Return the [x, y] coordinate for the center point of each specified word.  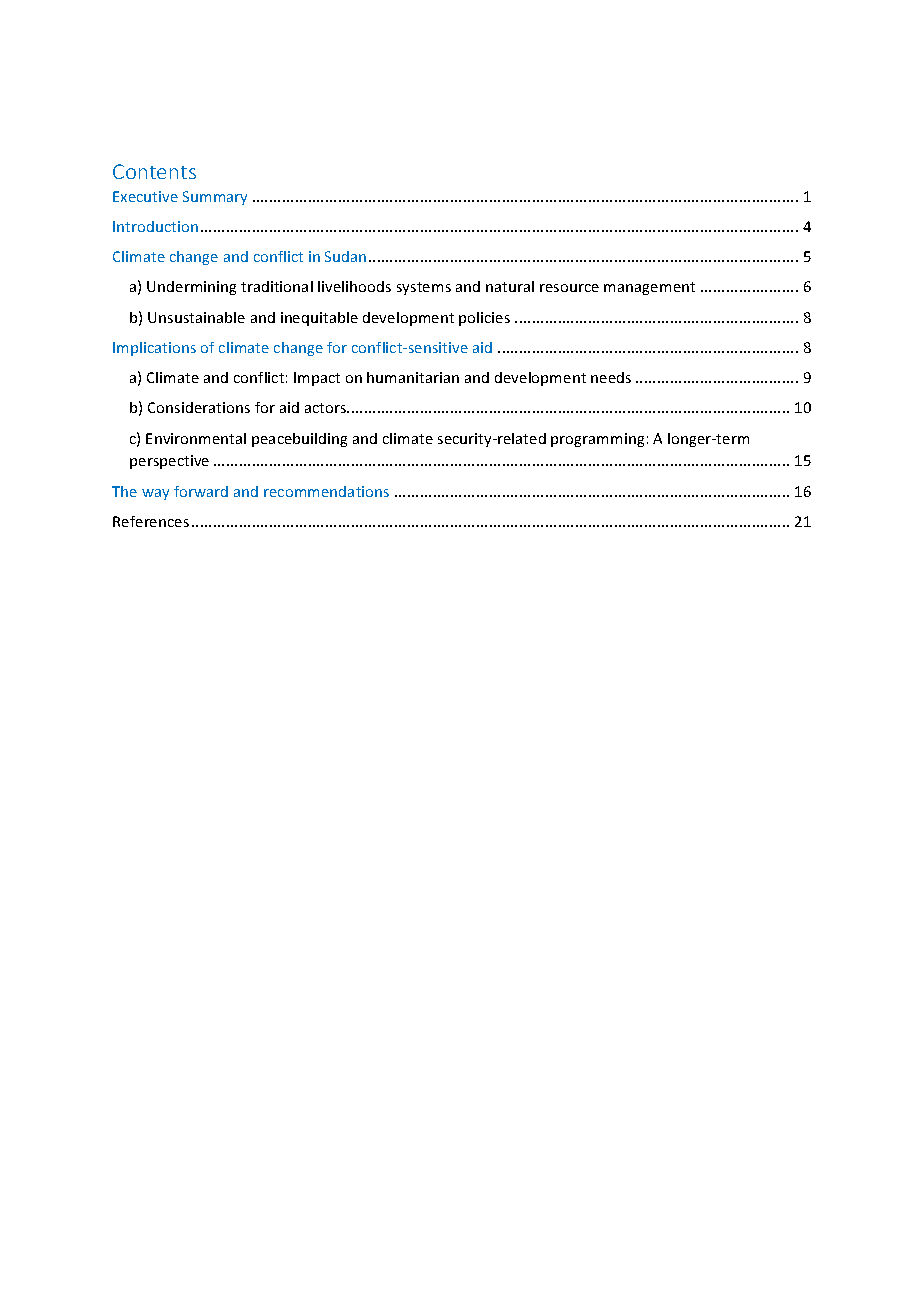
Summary [215, 198]
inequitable [319, 319]
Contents [154, 171]
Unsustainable [196, 317]
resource [569, 288]
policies [484, 319]
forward [201, 491]
